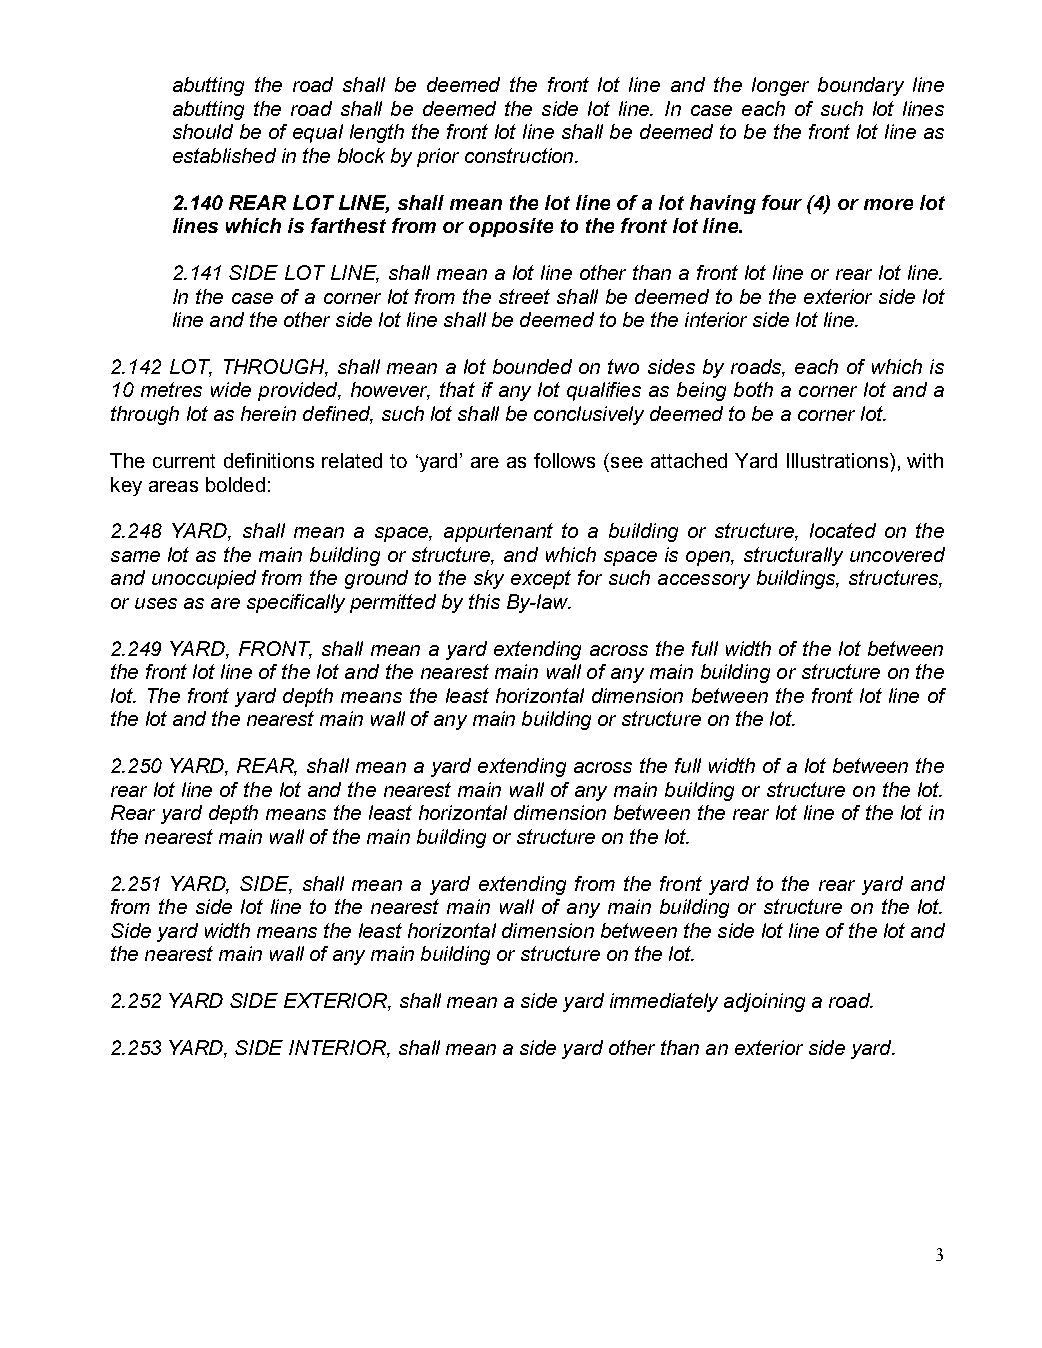 The height and width of the screenshot is (1348, 1042). I want to click on boundary, so click(861, 86).
